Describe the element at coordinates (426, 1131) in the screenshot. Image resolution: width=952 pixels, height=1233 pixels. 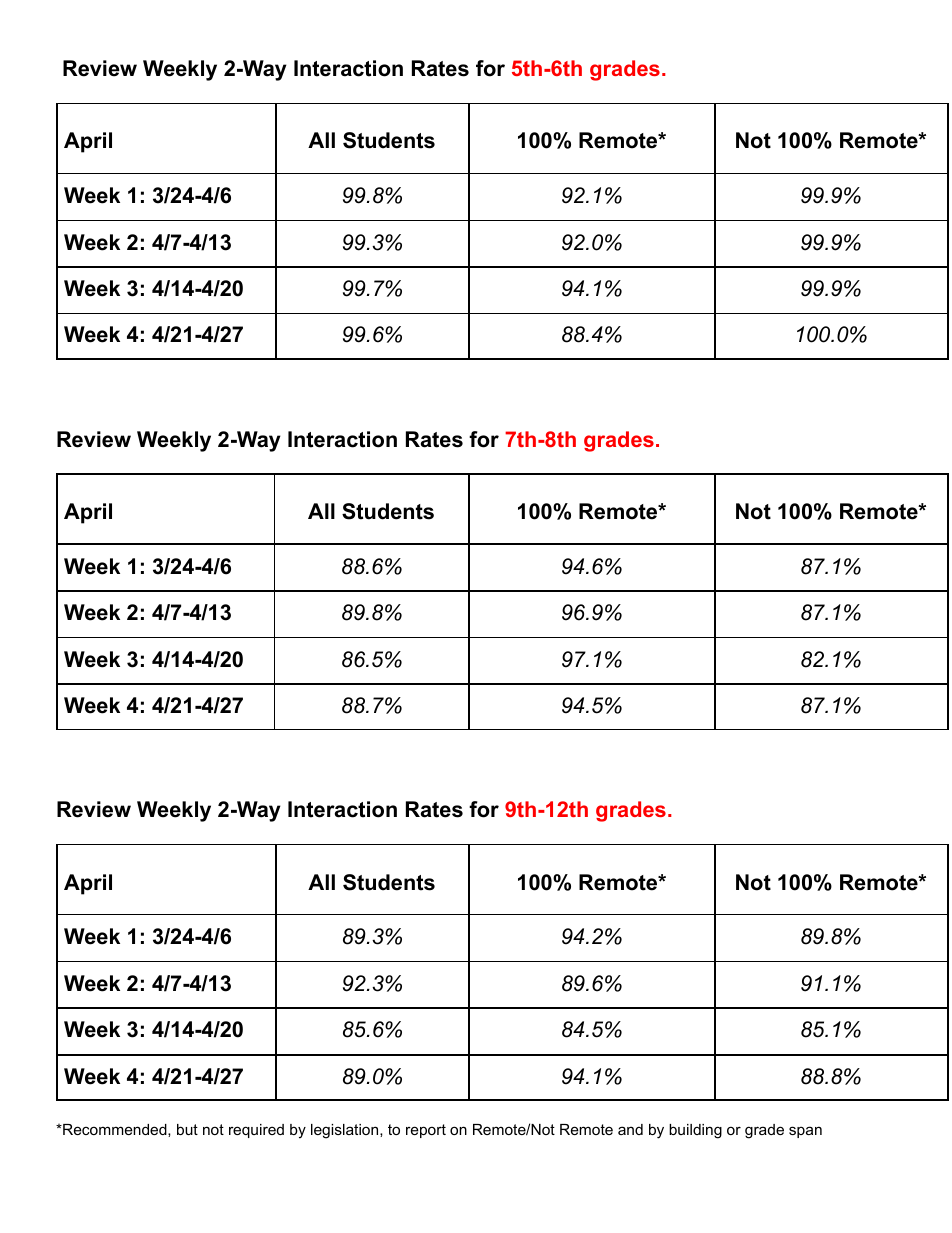
I see `report` at that location.
